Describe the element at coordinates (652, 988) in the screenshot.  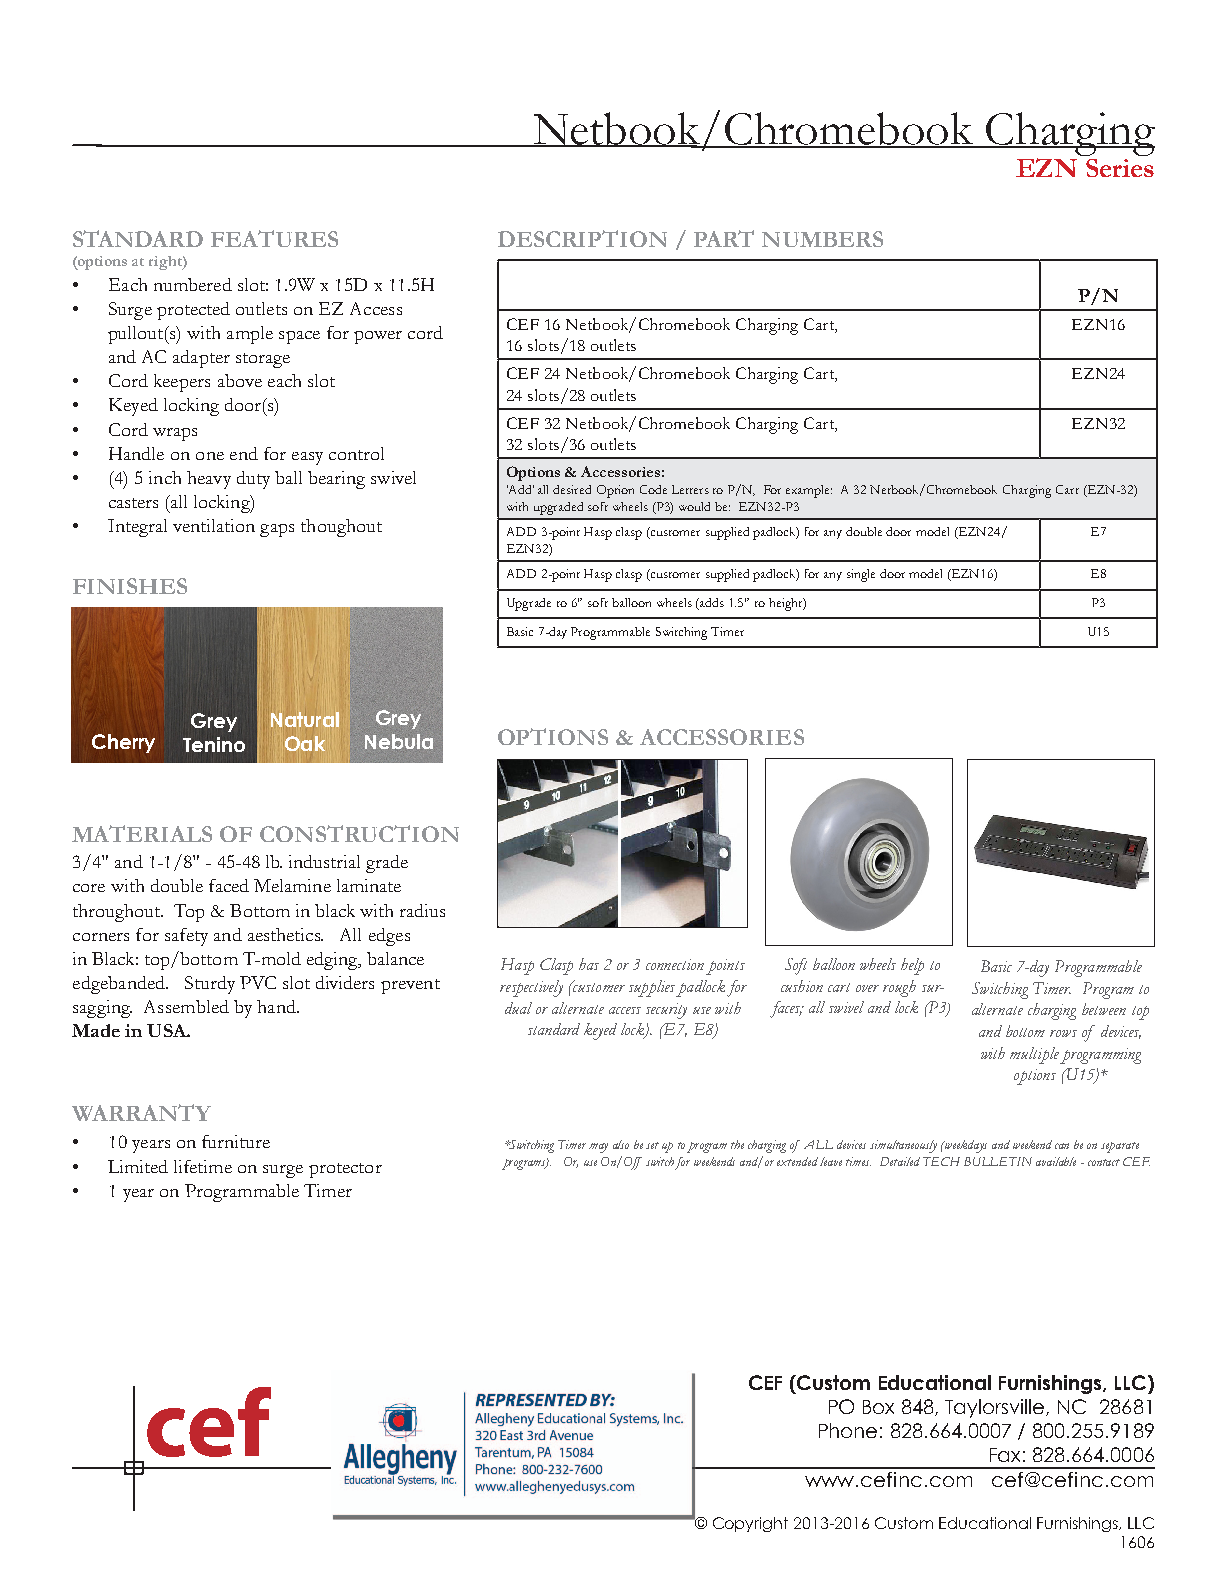
I see `supplies` at that location.
